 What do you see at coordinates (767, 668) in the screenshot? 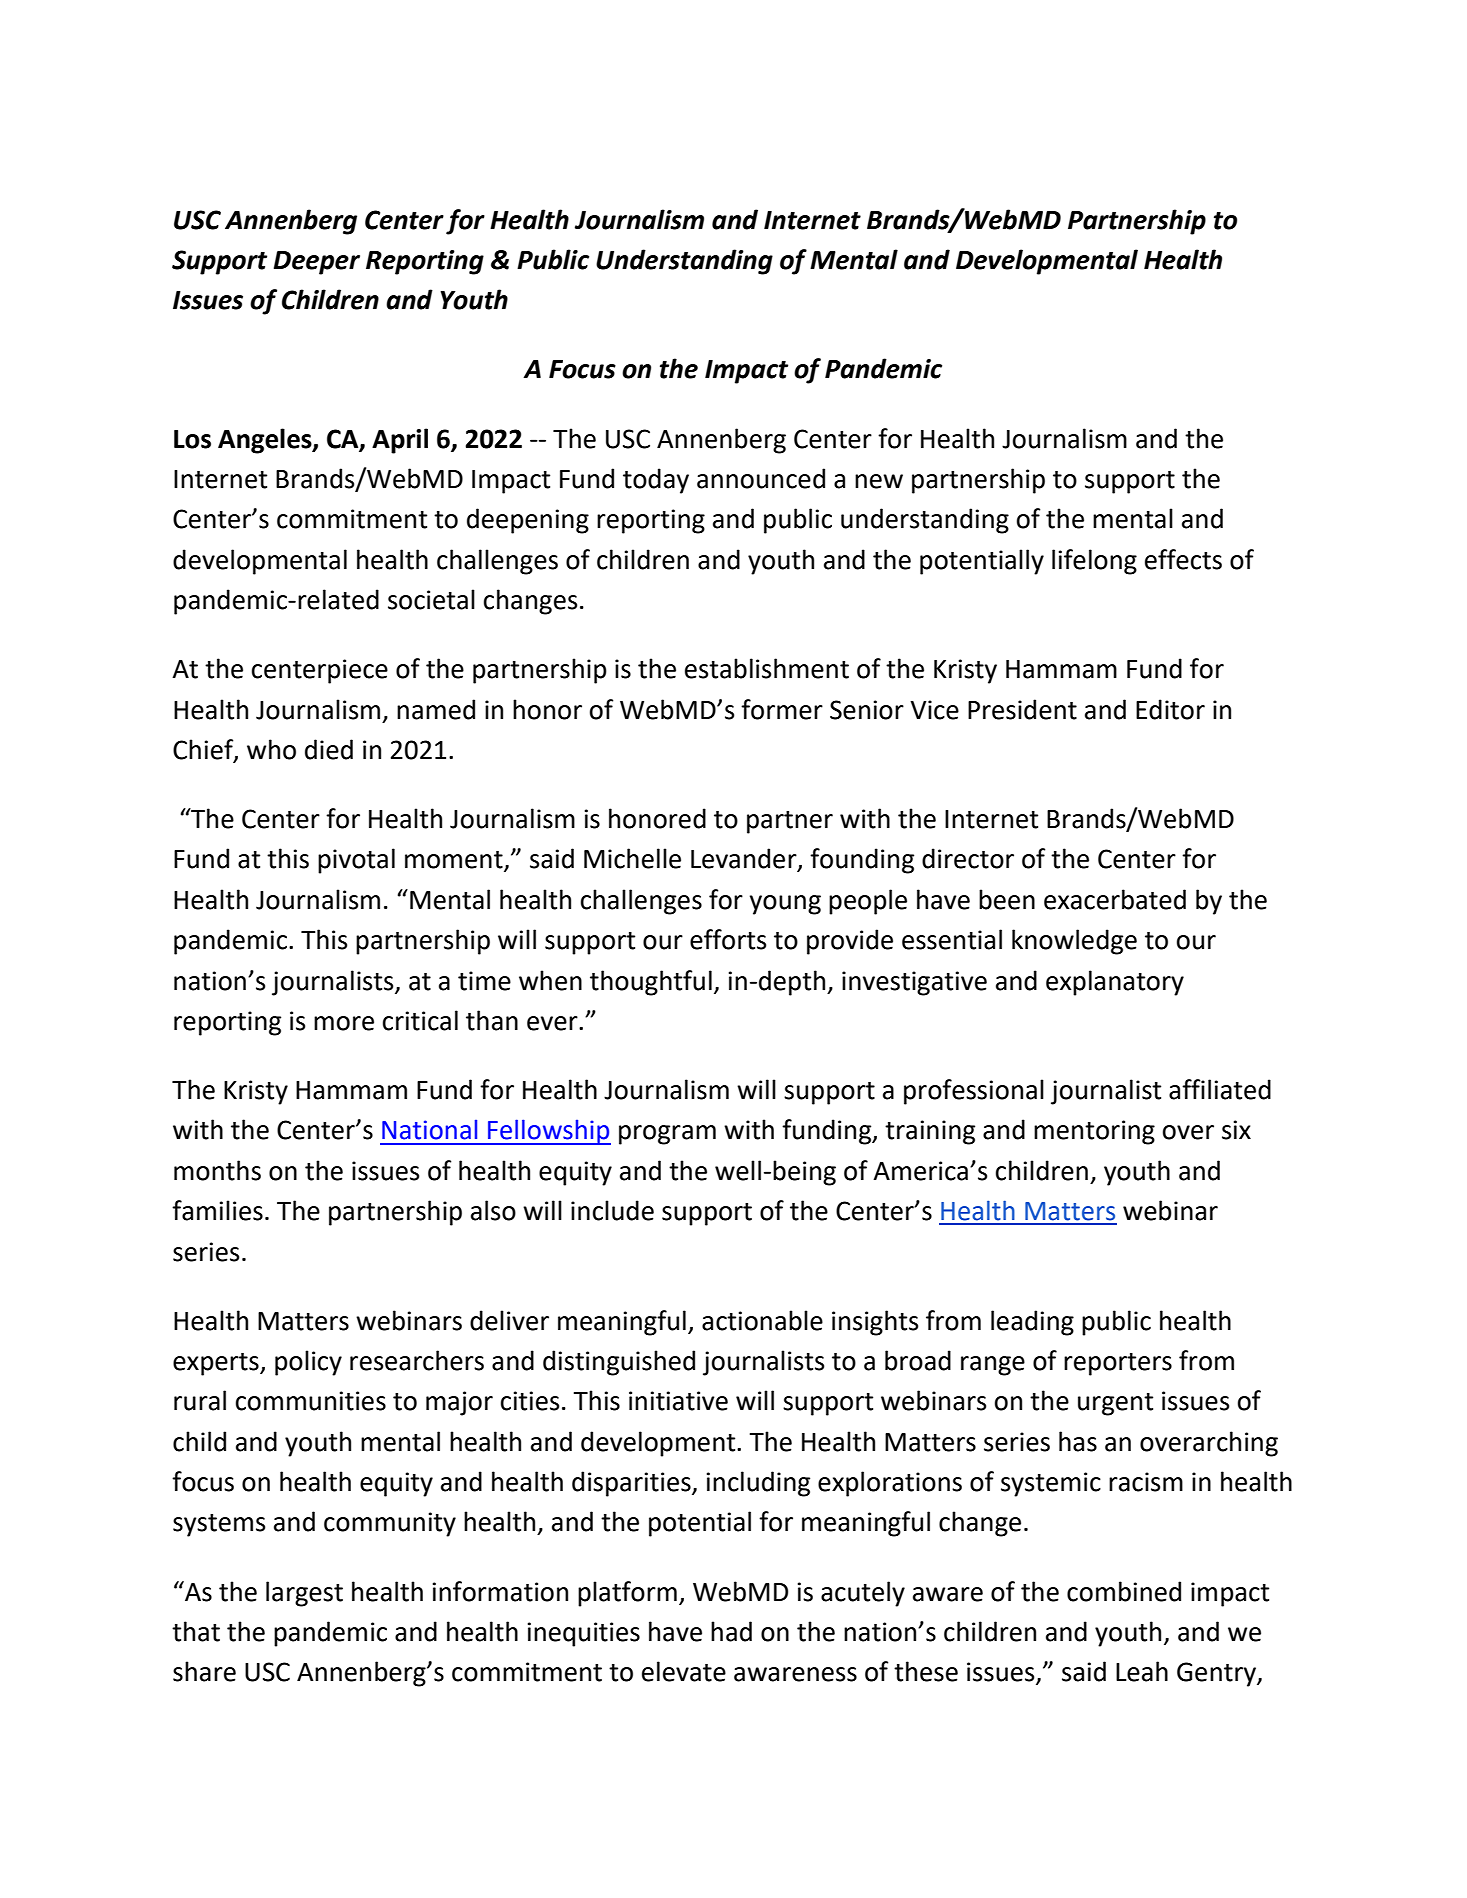
I see `establishment` at bounding box center [767, 668].
